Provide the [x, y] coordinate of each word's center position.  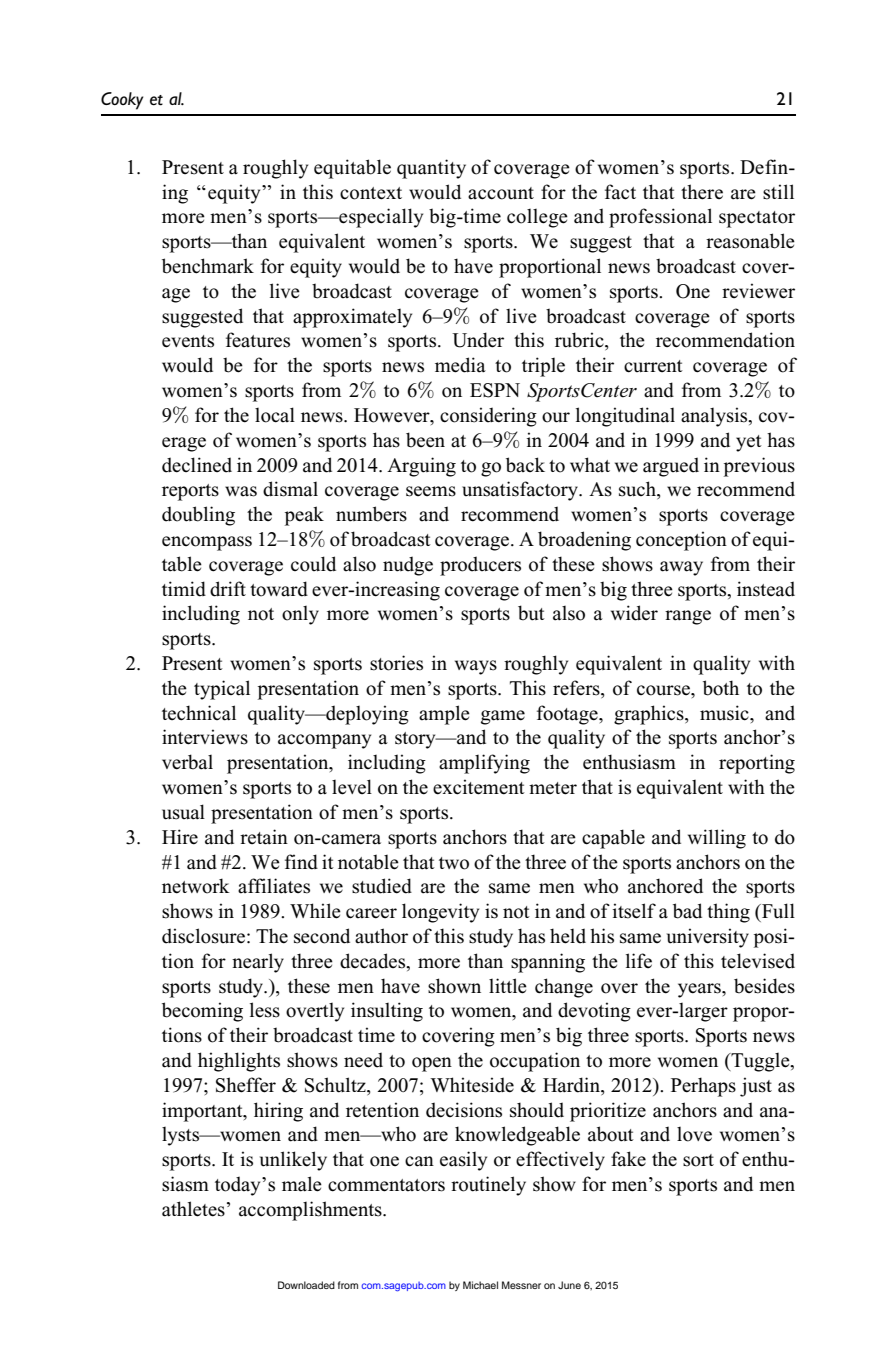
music [725, 713]
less [265, 1010]
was [241, 491]
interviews [205, 737]
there [702, 192]
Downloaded [306, 1285]
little [508, 986]
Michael [480, 1285]
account [501, 193]
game [503, 717]
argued [671, 467]
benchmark [208, 266]
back [525, 465]
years [700, 990]
